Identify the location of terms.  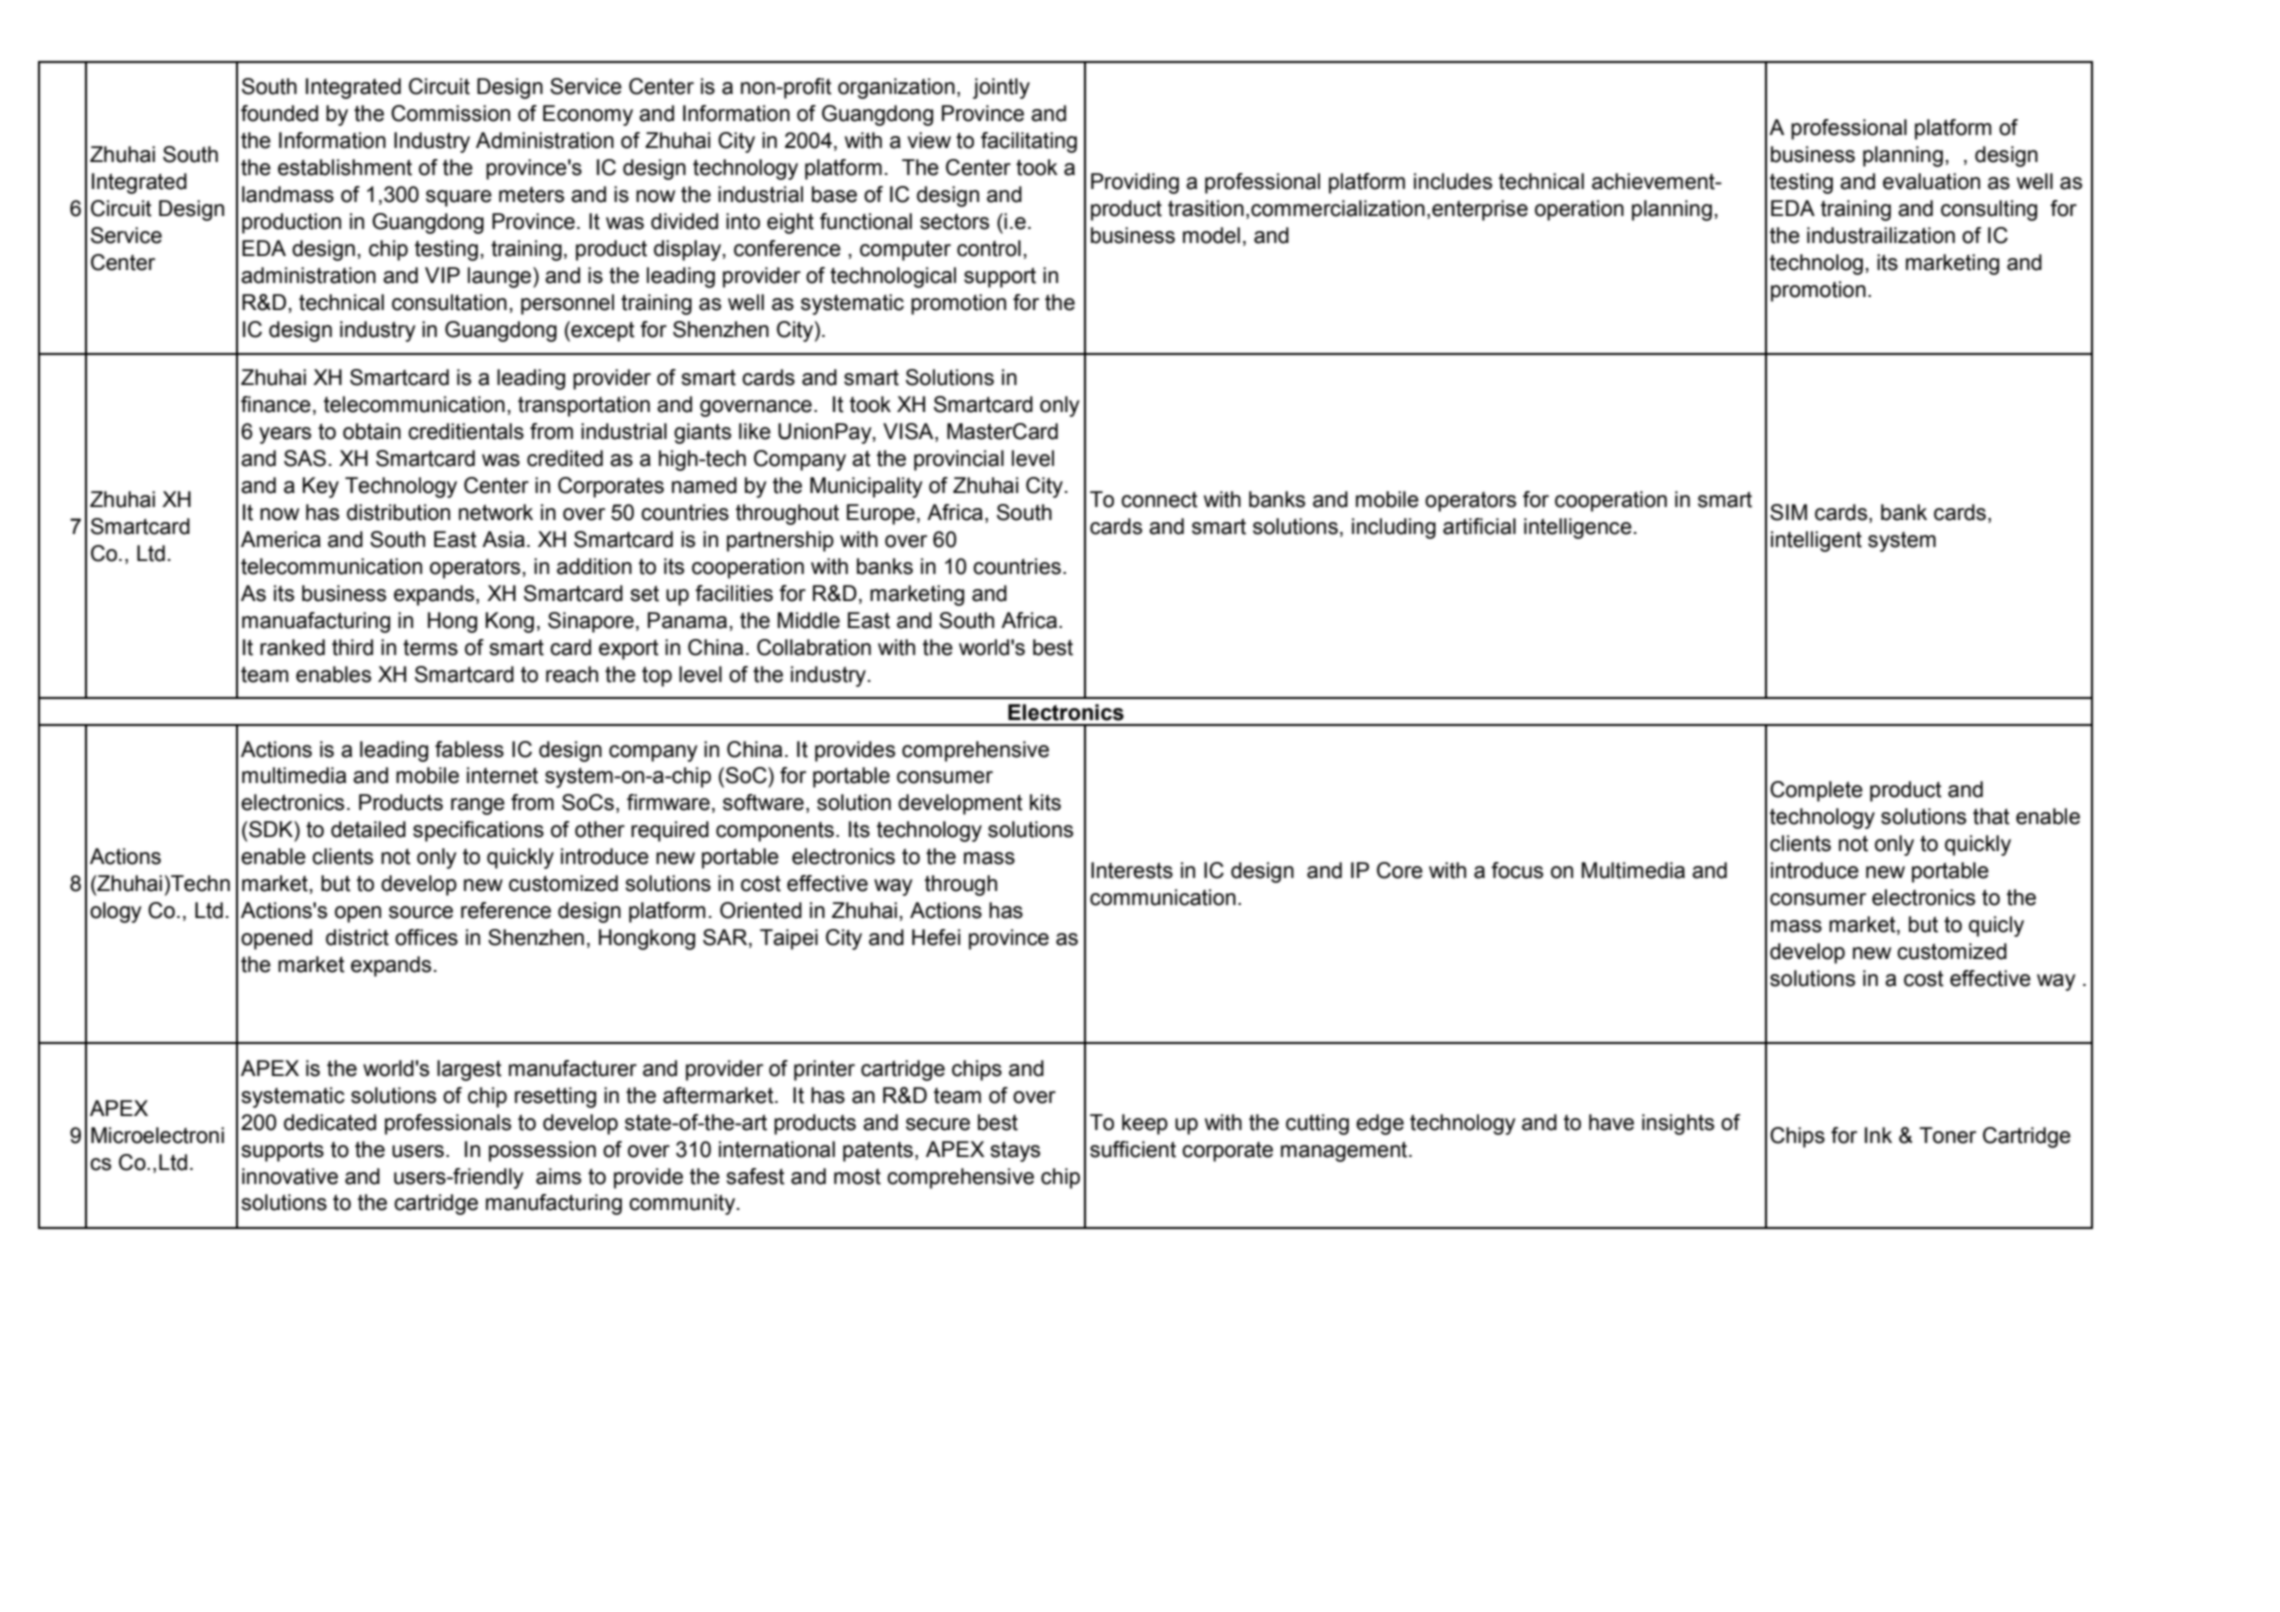
(430, 648).
